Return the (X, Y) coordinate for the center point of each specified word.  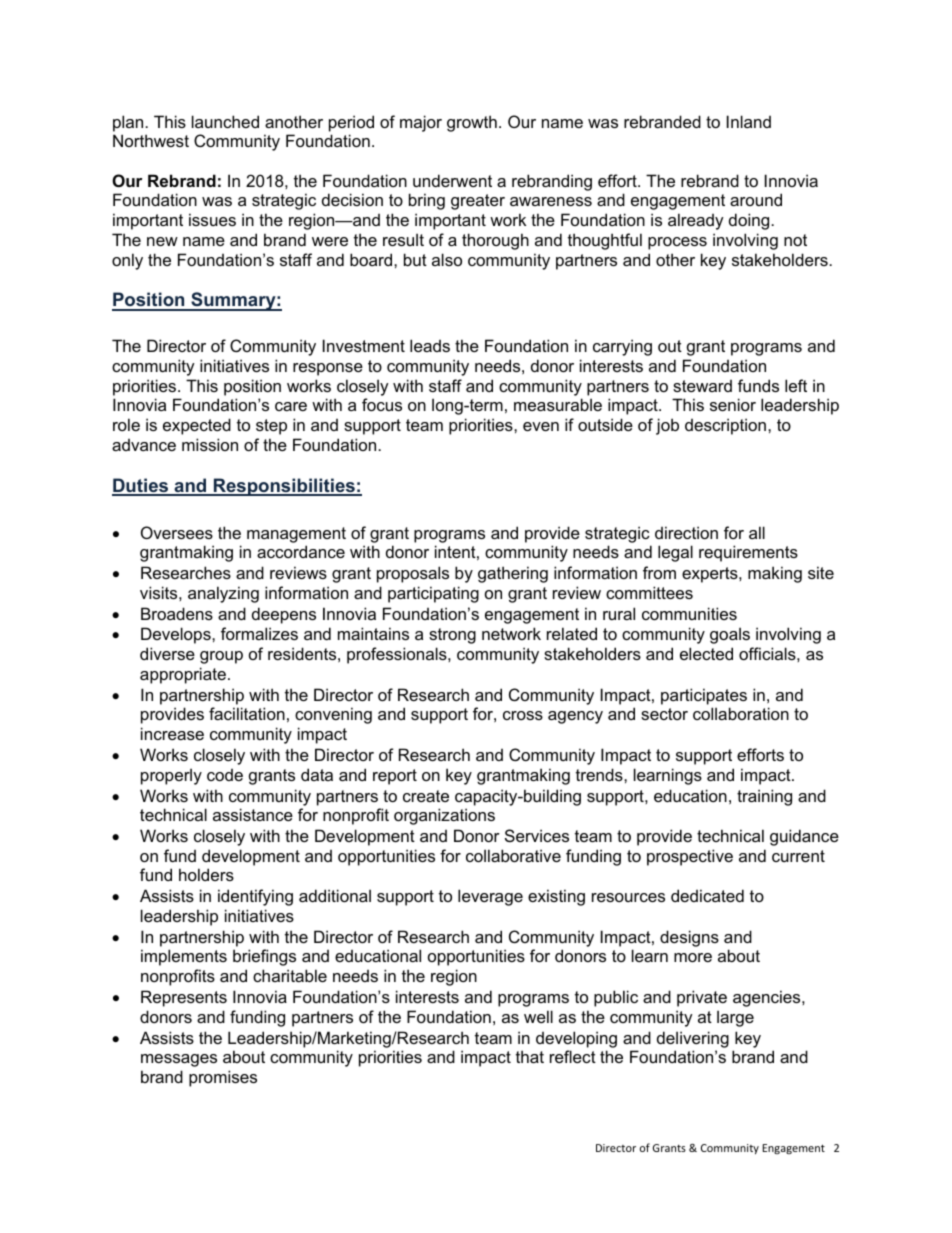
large (735, 1018)
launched (225, 121)
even (541, 426)
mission (210, 444)
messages (179, 1060)
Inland (749, 121)
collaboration (741, 713)
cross (523, 715)
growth (472, 123)
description (727, 426)
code (225, 775)
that (530, 1056)
